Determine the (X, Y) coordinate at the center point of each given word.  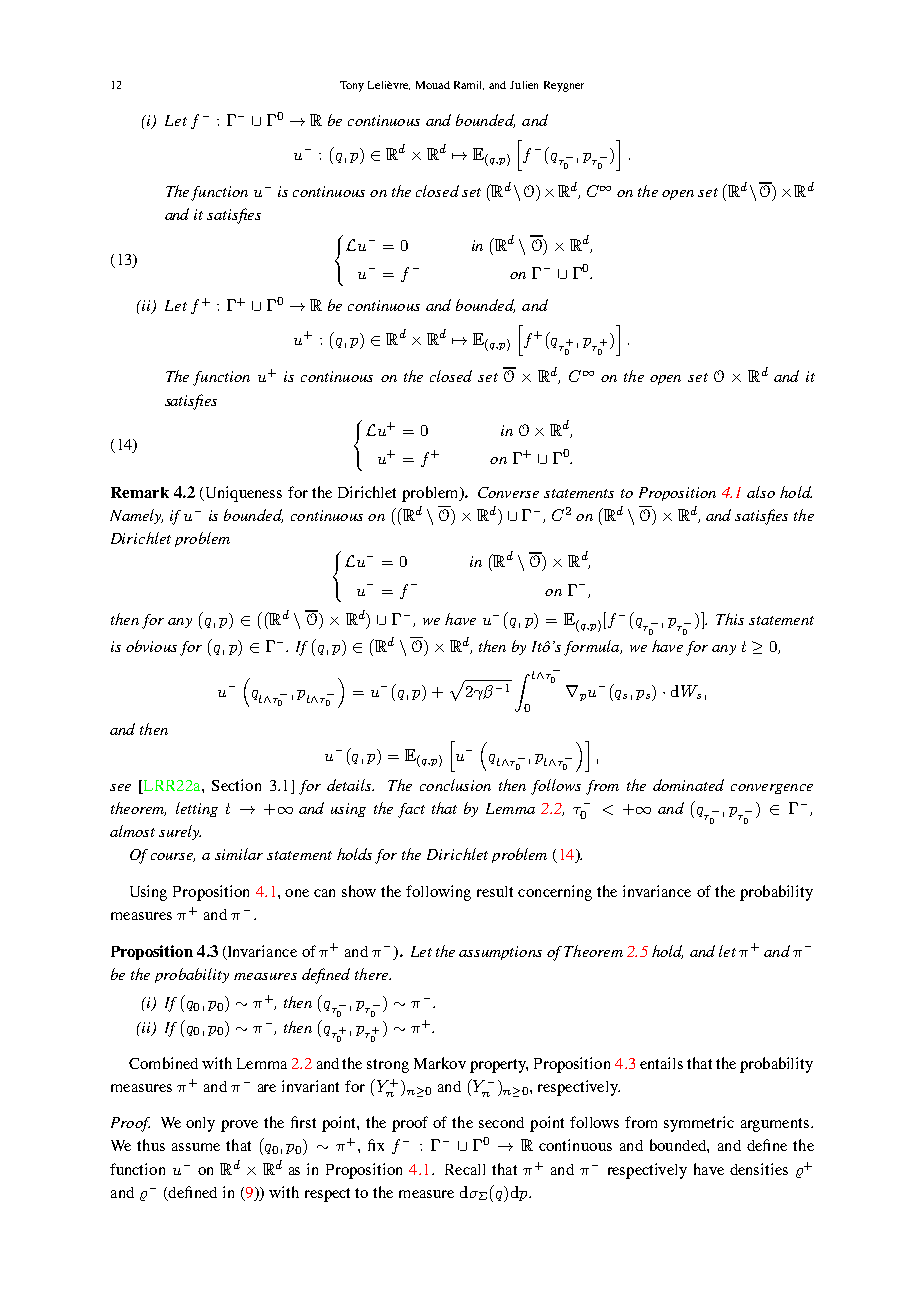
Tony (352, 86)
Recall (465, 1169)
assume (196, 1147)
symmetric (699, 1124)
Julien (524, 85)
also (761, 492)
